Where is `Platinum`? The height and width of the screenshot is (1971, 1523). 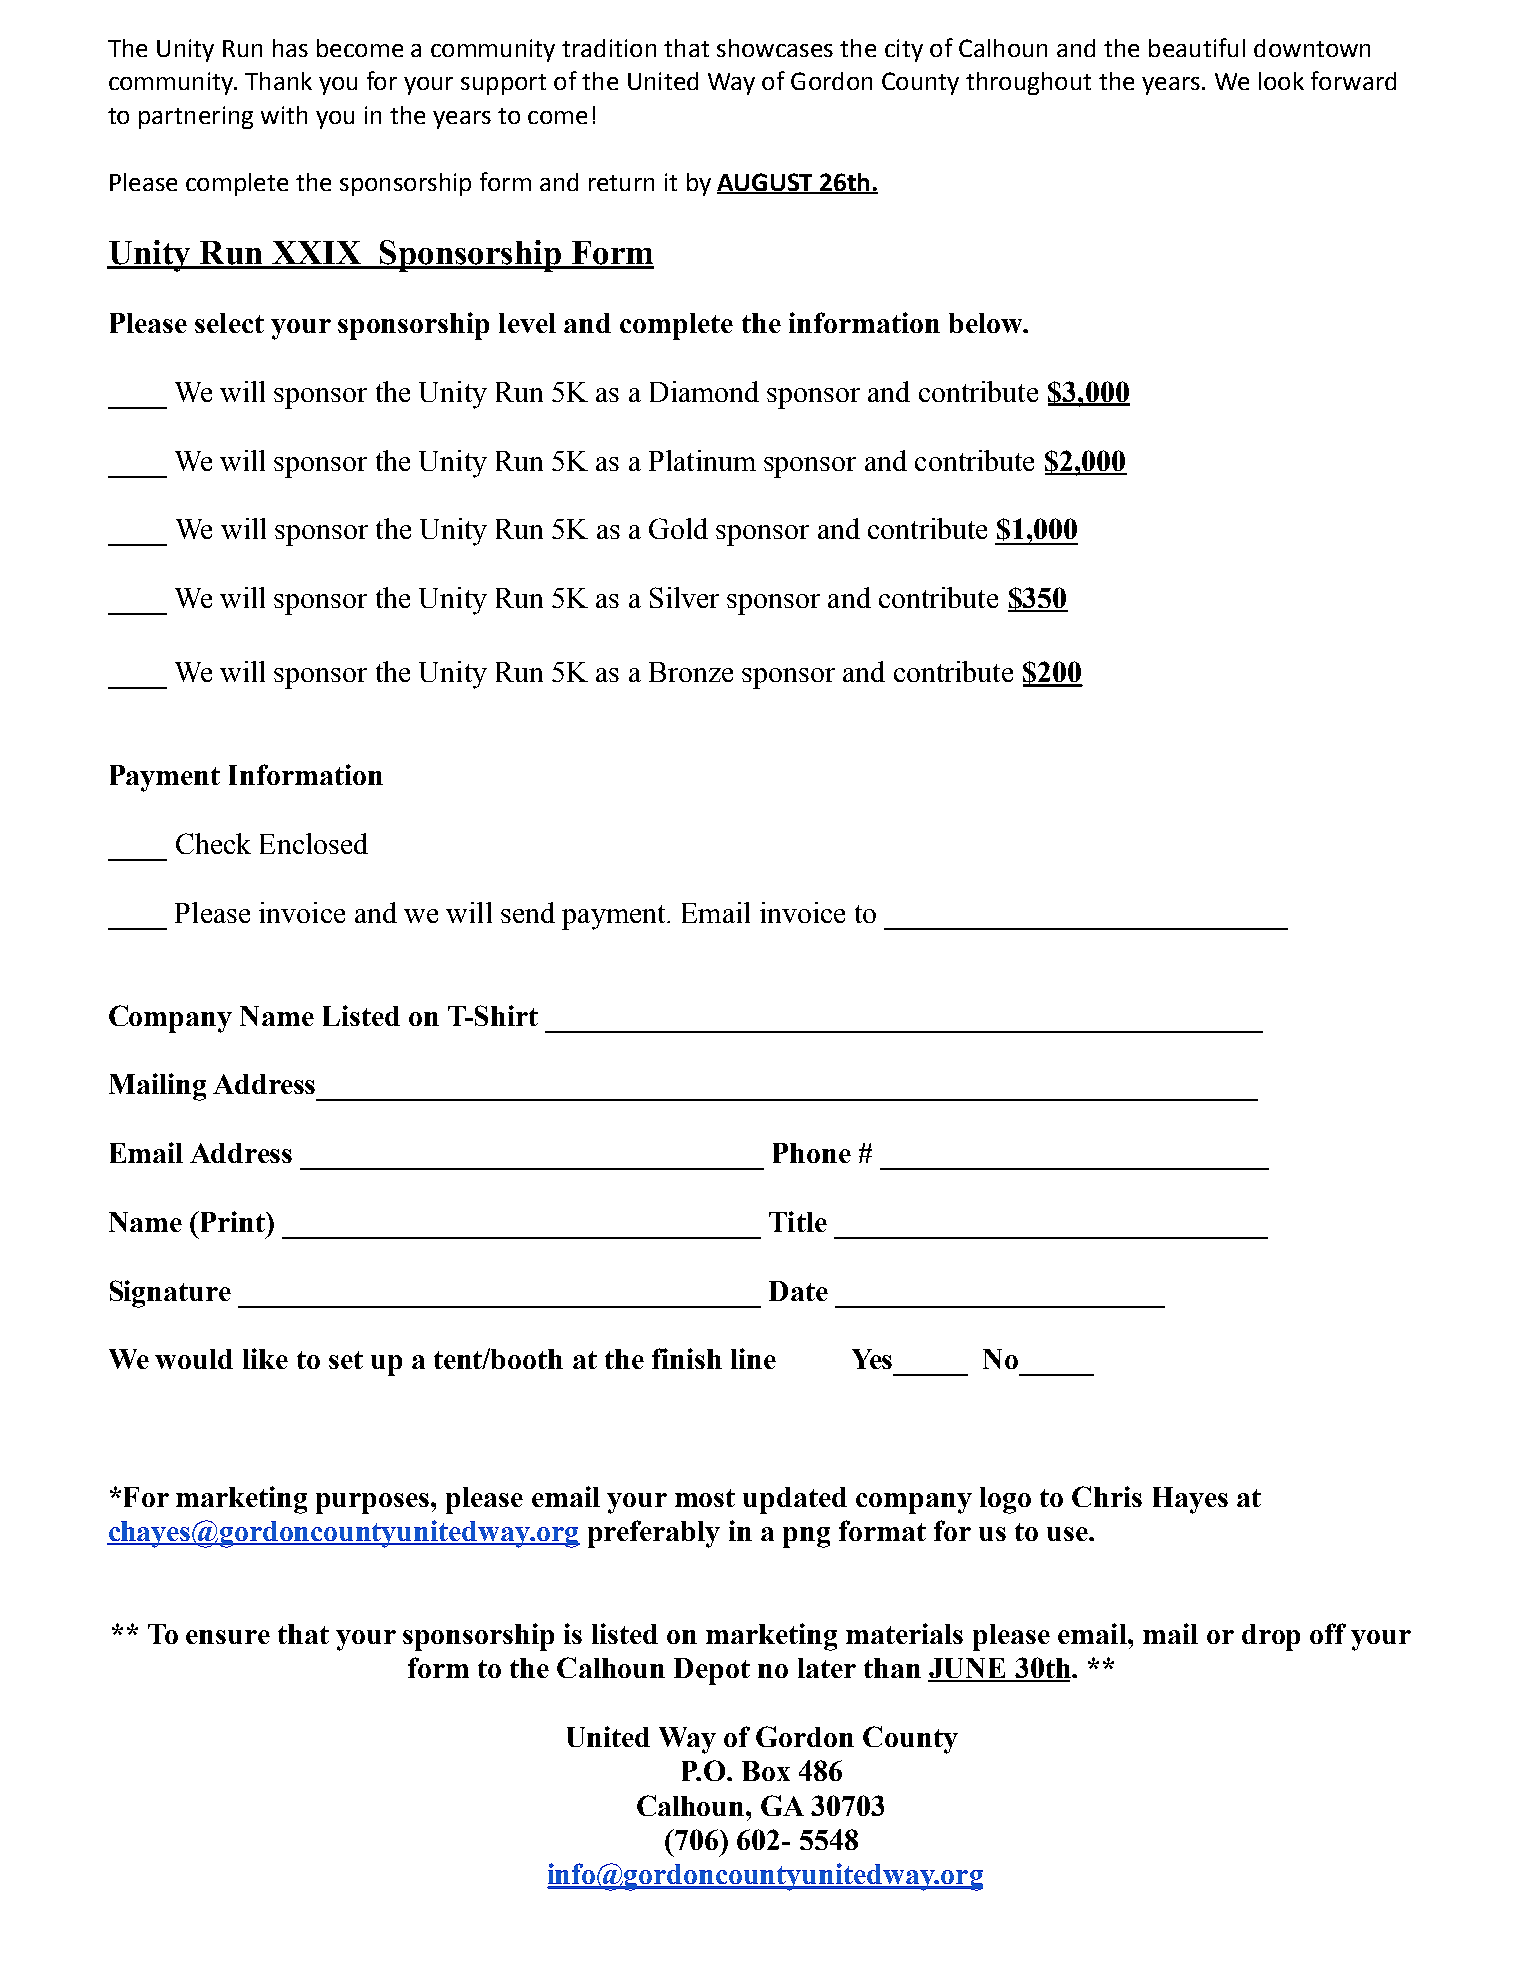 Platinum is located at coordinates (702, 460).
